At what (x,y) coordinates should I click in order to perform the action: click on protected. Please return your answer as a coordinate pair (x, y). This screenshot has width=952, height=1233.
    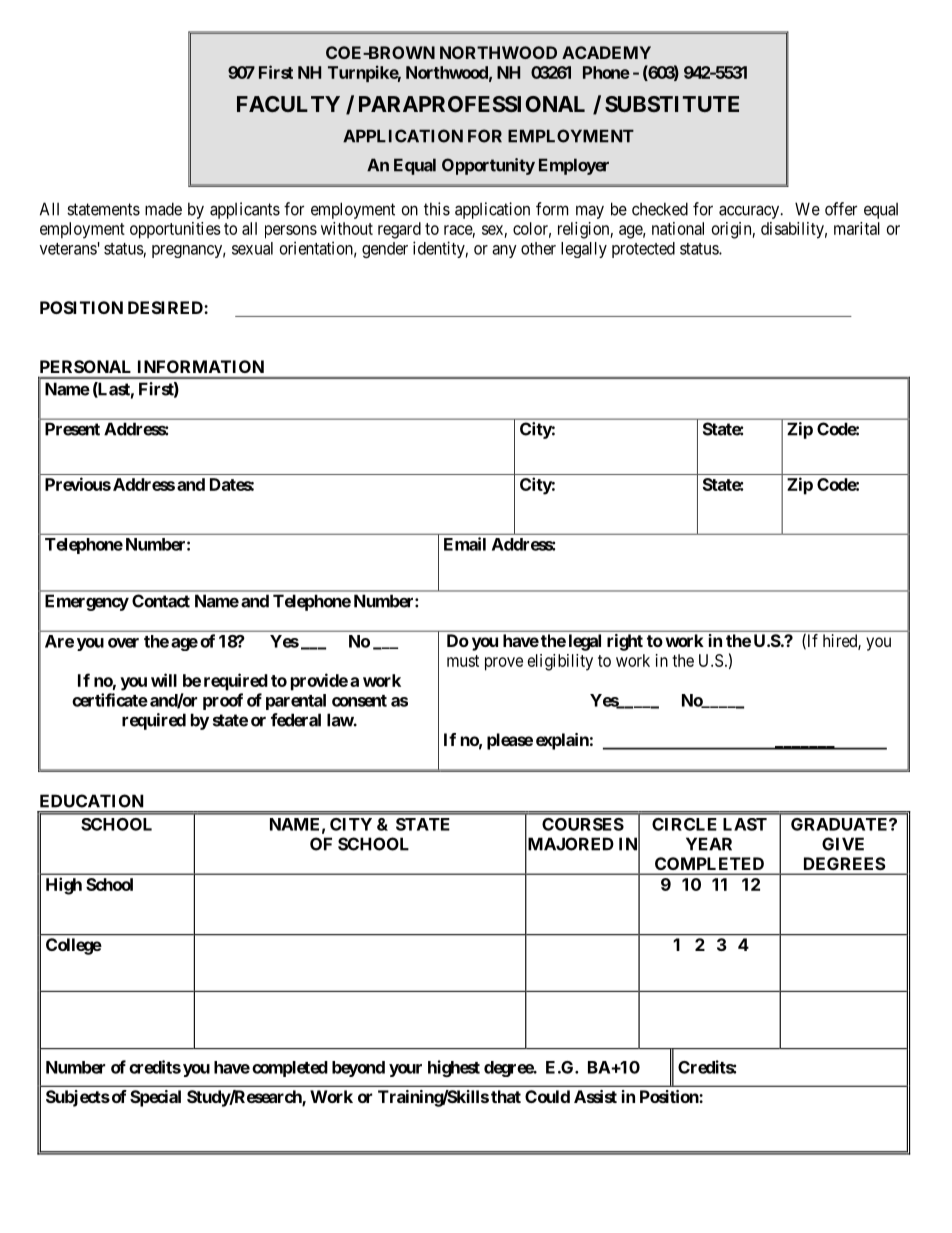
    Looking at the image, I should click on (643, 250).
